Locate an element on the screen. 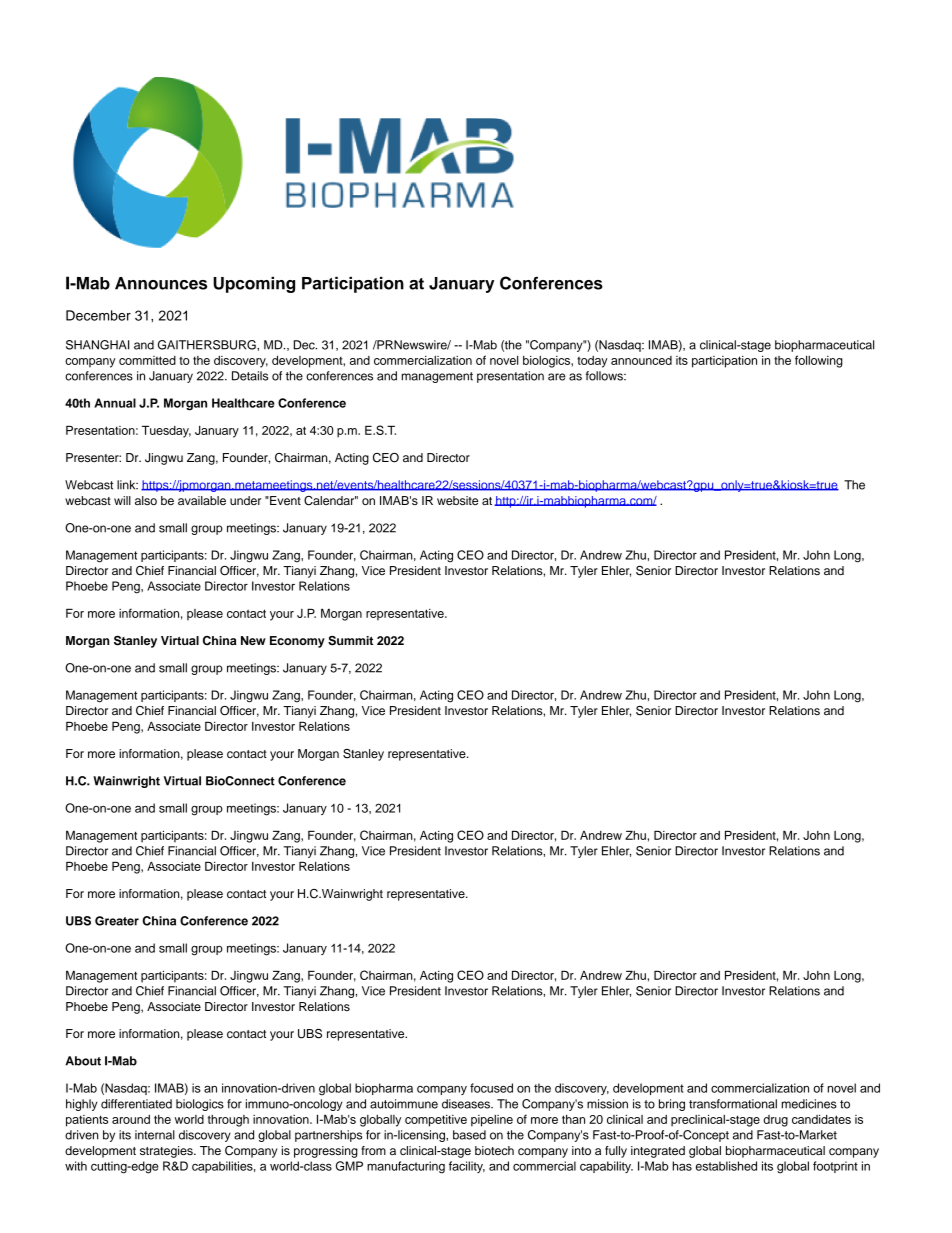 The height and width of the screenshot is (1233, 952). drug is located at coordinates (775, 1121).
